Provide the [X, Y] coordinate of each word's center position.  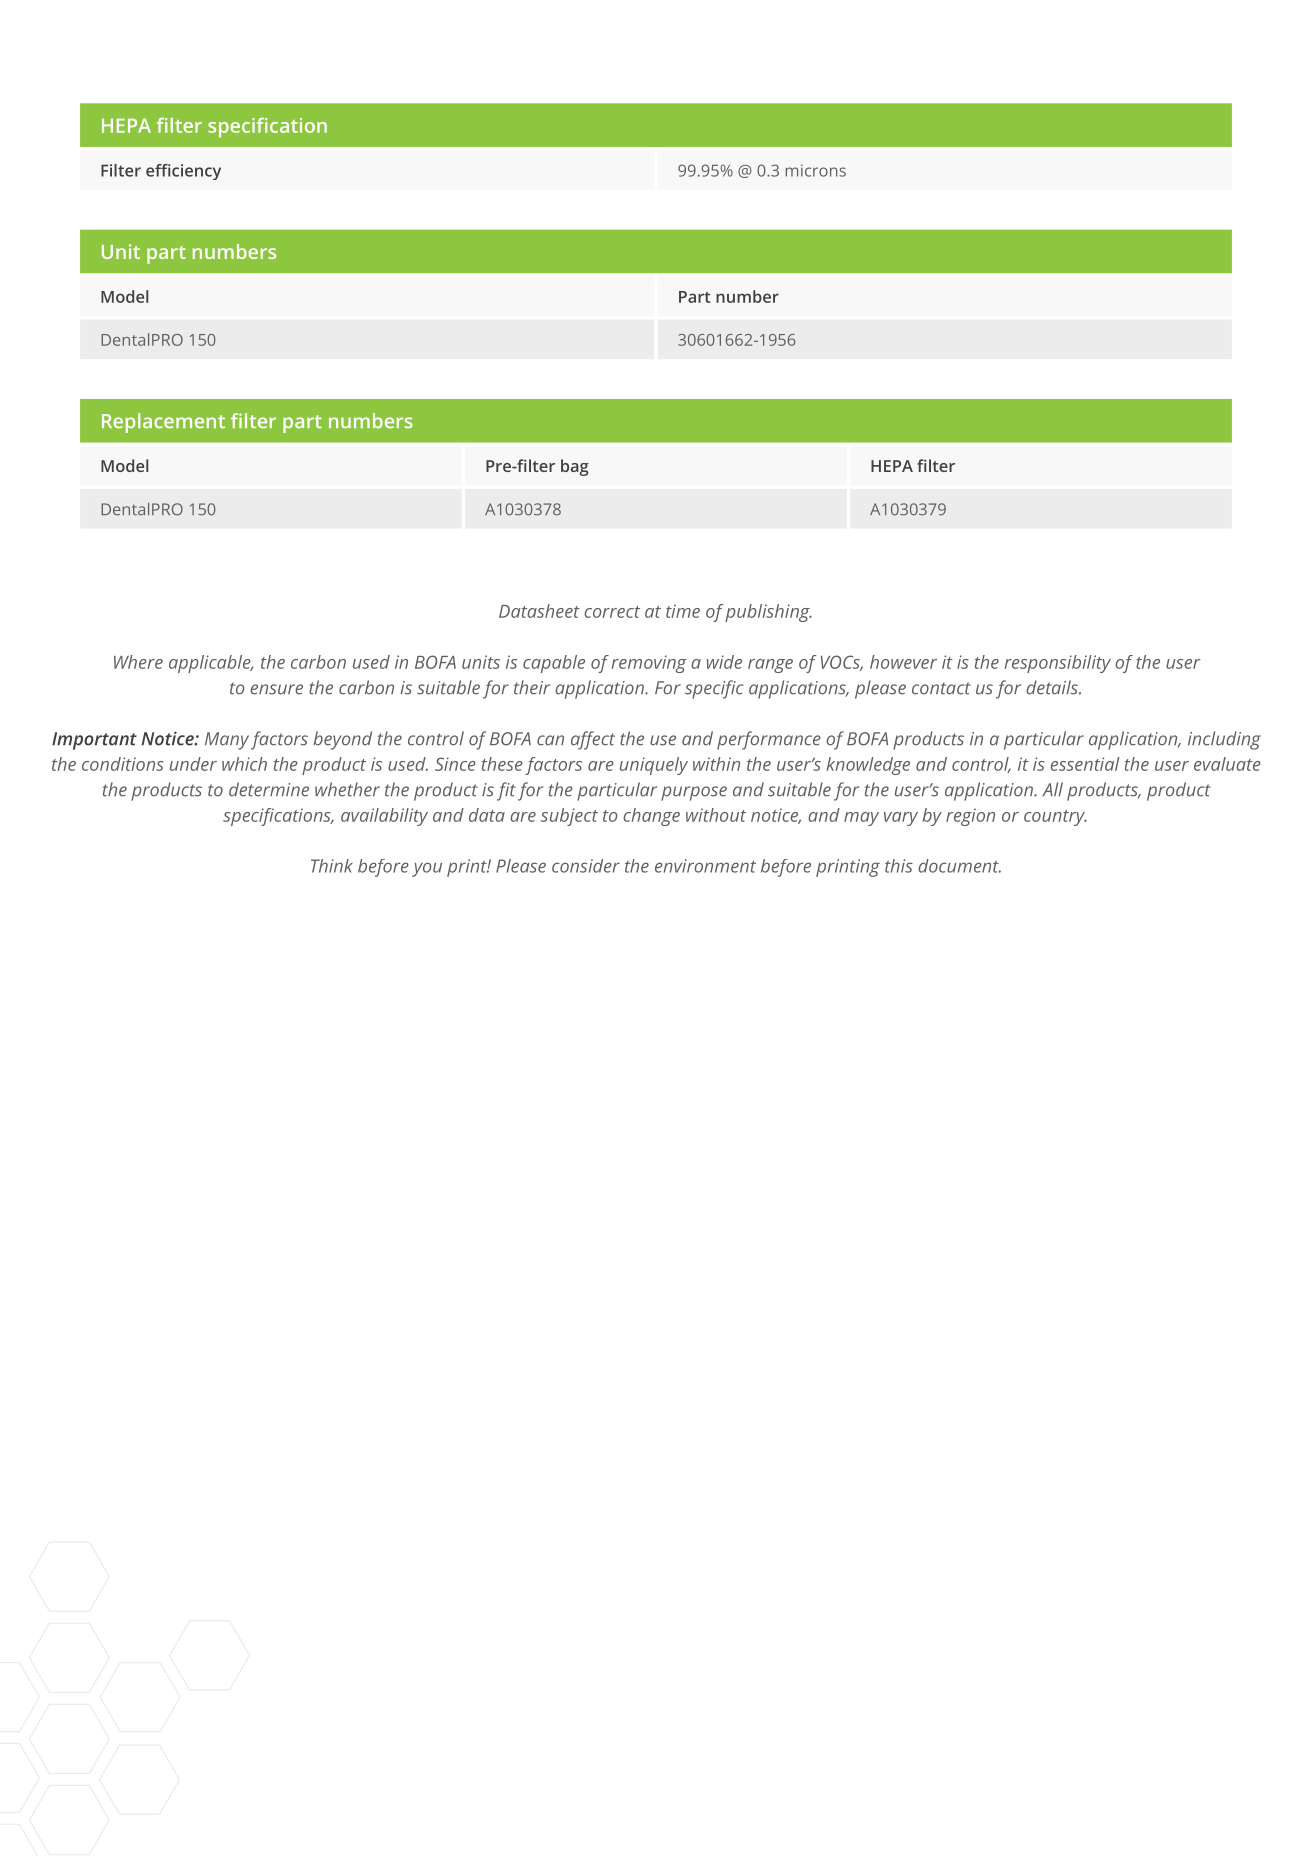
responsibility [1058, 664]
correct [612, 612]
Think [332, 866]
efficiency [183, 172]
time [683, 611]
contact [941, 688]
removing [649, 664]
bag [575, 467]
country [1055, 818]
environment [705, 866]
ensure [276, 689]
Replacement [163, 423]
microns [815, 170]
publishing [768, 613]
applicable [211, 664]
